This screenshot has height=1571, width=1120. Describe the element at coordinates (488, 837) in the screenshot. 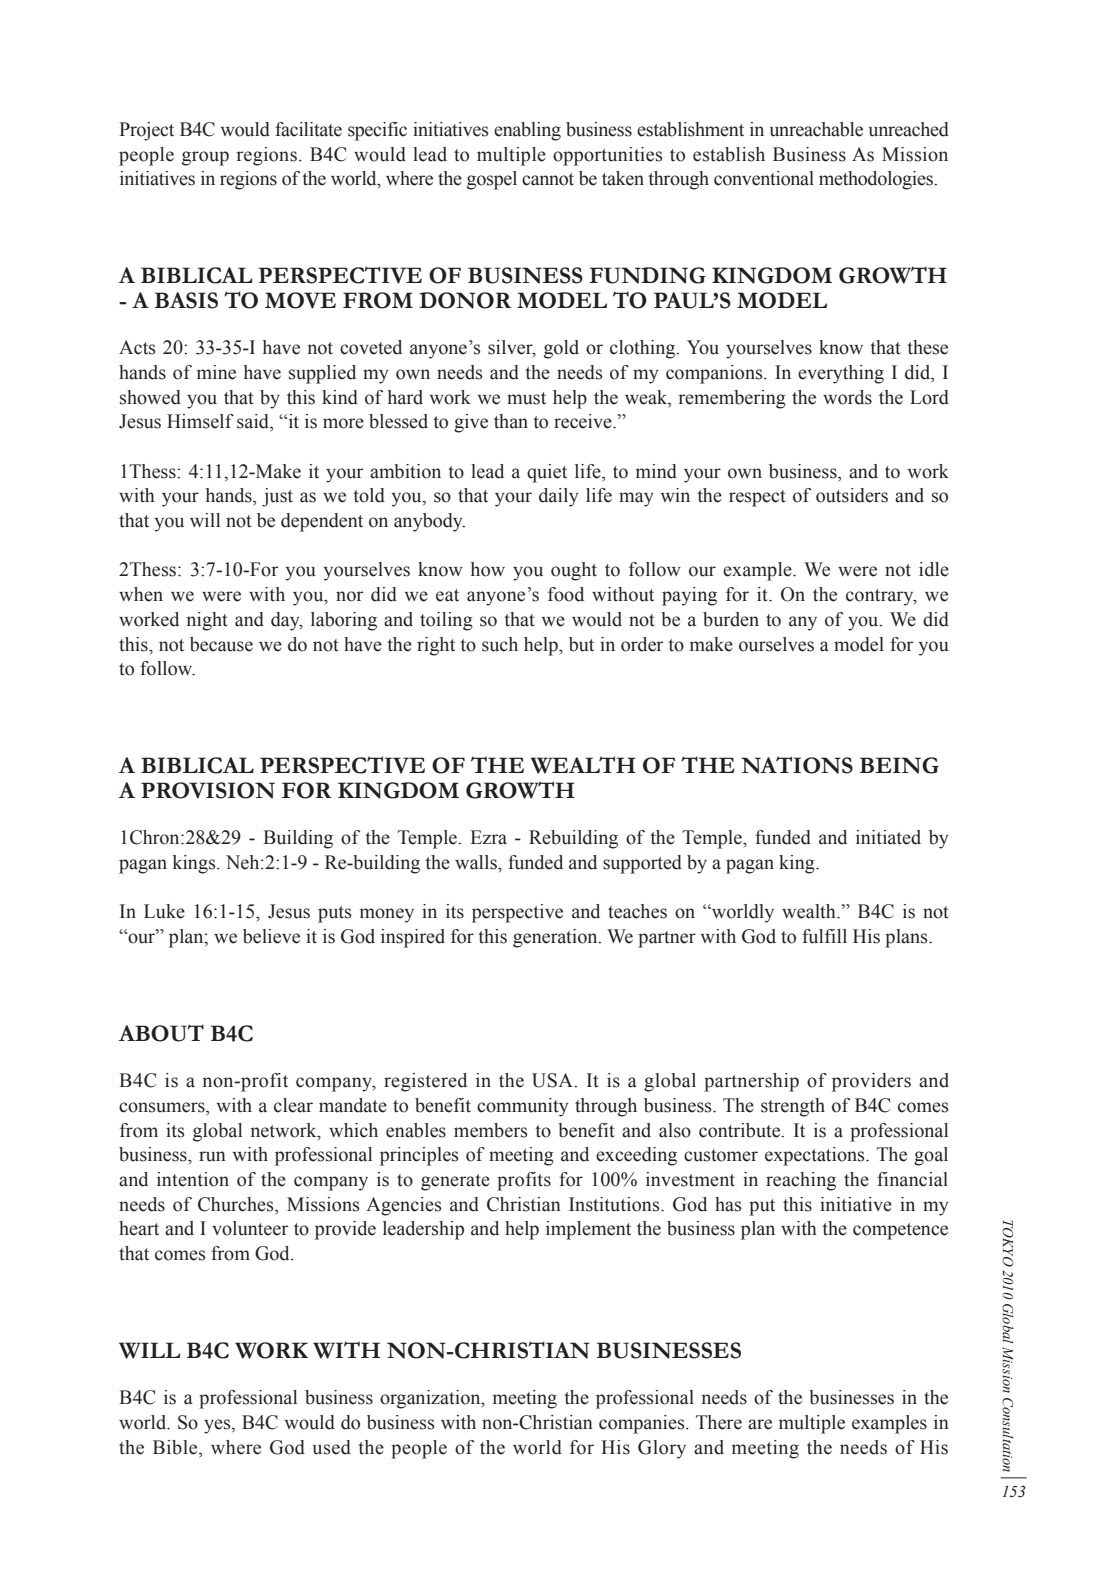

I see `Ezra` at that location.
